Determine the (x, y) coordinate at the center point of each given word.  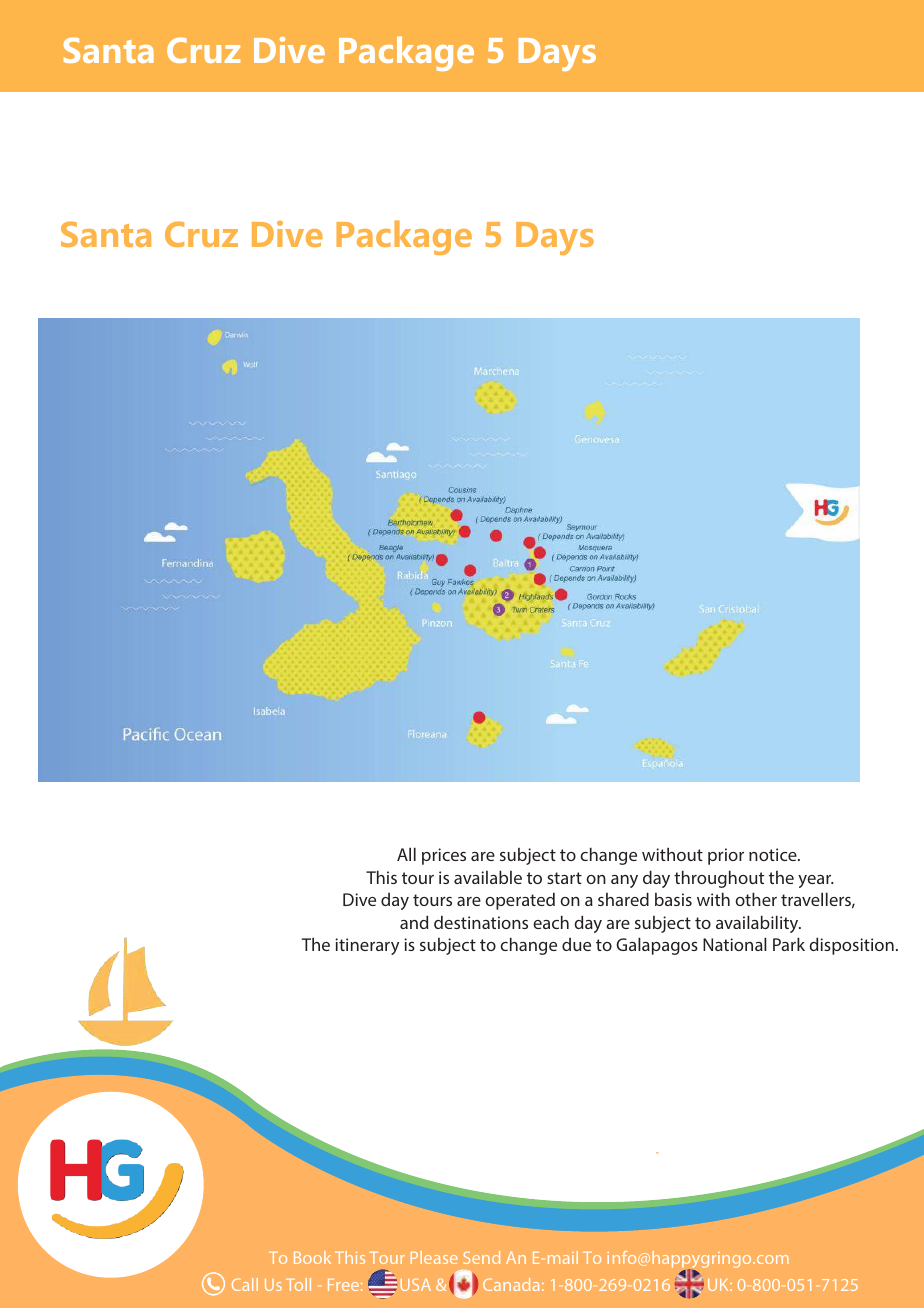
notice (774, 854)
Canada (511, 1284)
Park (789, 944)
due (576, 944)
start (564, 878)
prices (444, 856)
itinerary (367, 946)
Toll (298, 1284)
